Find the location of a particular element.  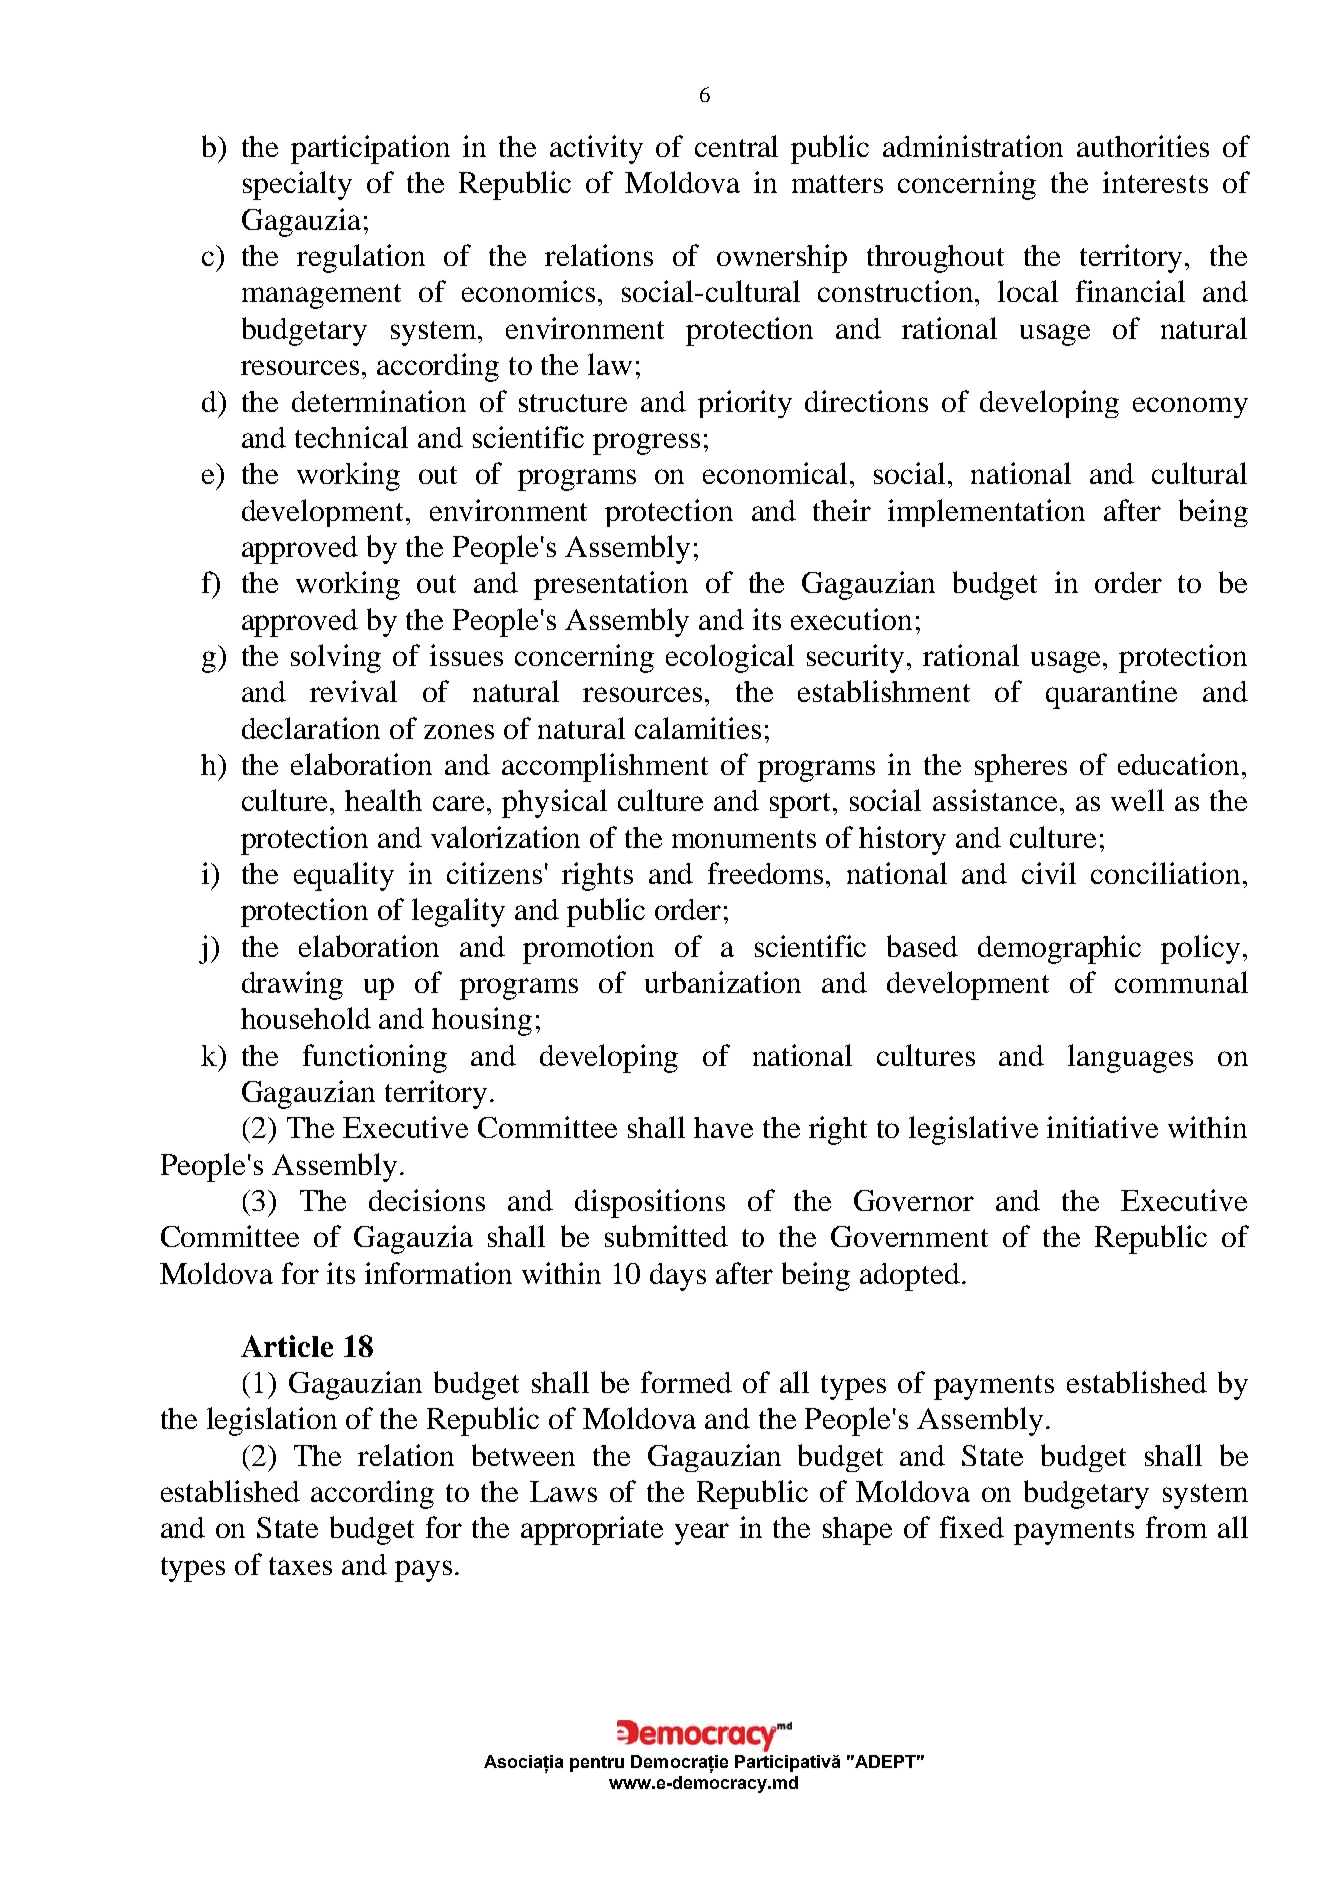

urbanization is located at coordinates (723, 982).
